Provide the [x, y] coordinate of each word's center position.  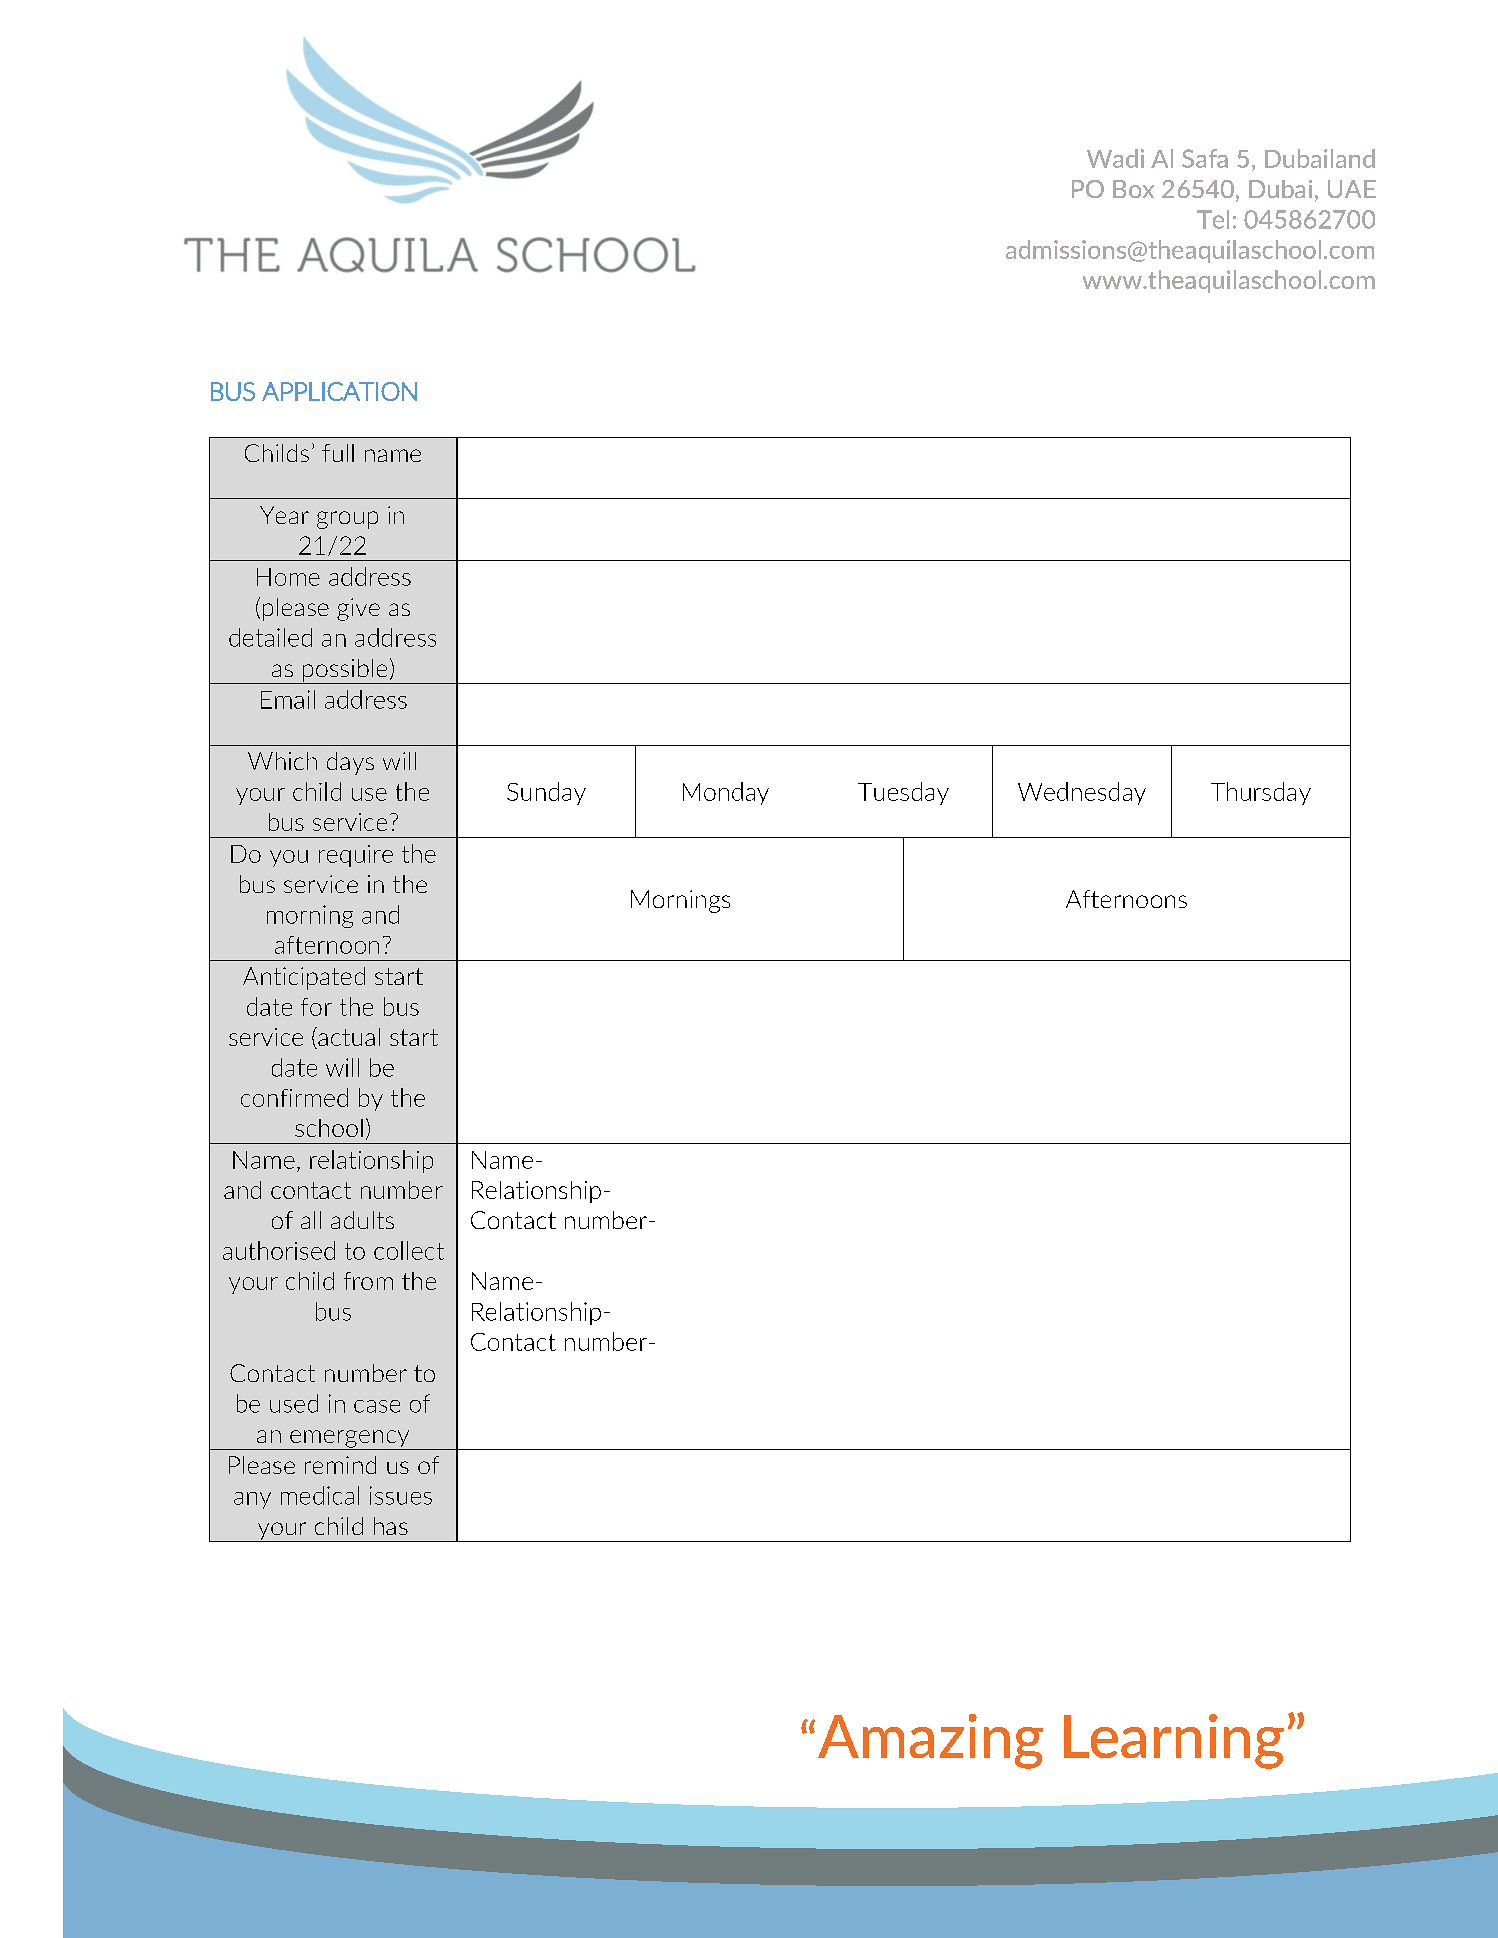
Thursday [1261, 793]
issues [401, 1495]
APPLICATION [339, 391]
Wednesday [1082, 793]
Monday [726, 793]
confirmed [294, 1097]
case [377, 1406]
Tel [1213, 219]
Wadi [1115, 158]
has [391, 1526]
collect [409, 1250]
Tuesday [903, 793]
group [347, 520]
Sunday [546, 793]
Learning [1174, 1741]
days [350, 763]
